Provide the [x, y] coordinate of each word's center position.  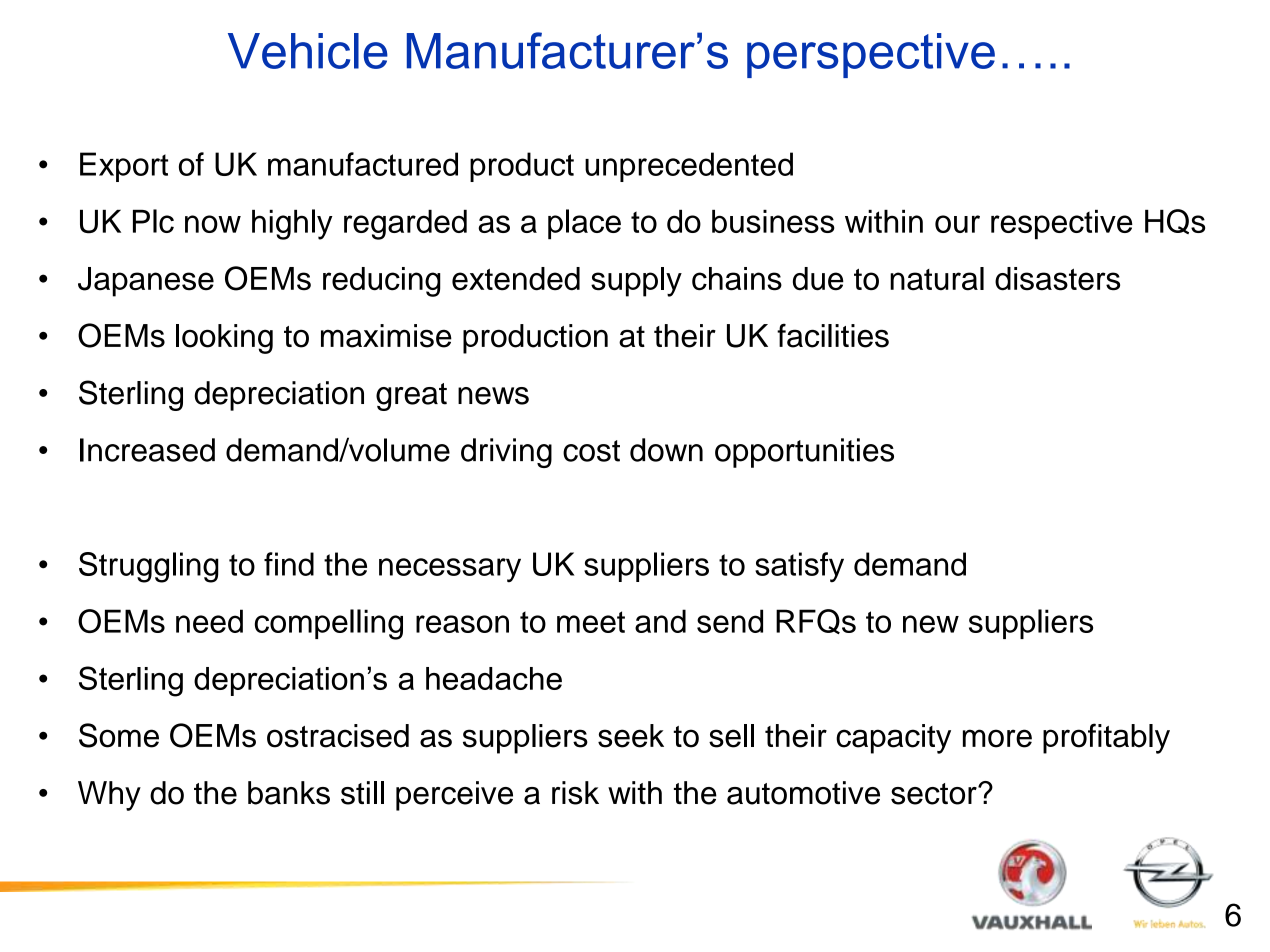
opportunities [804, 453]
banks [289, 793]
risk [575, 793]
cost [591, 451]
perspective [871, 55]
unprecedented [689, 167]
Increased [147, 450]
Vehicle [308, 51]
